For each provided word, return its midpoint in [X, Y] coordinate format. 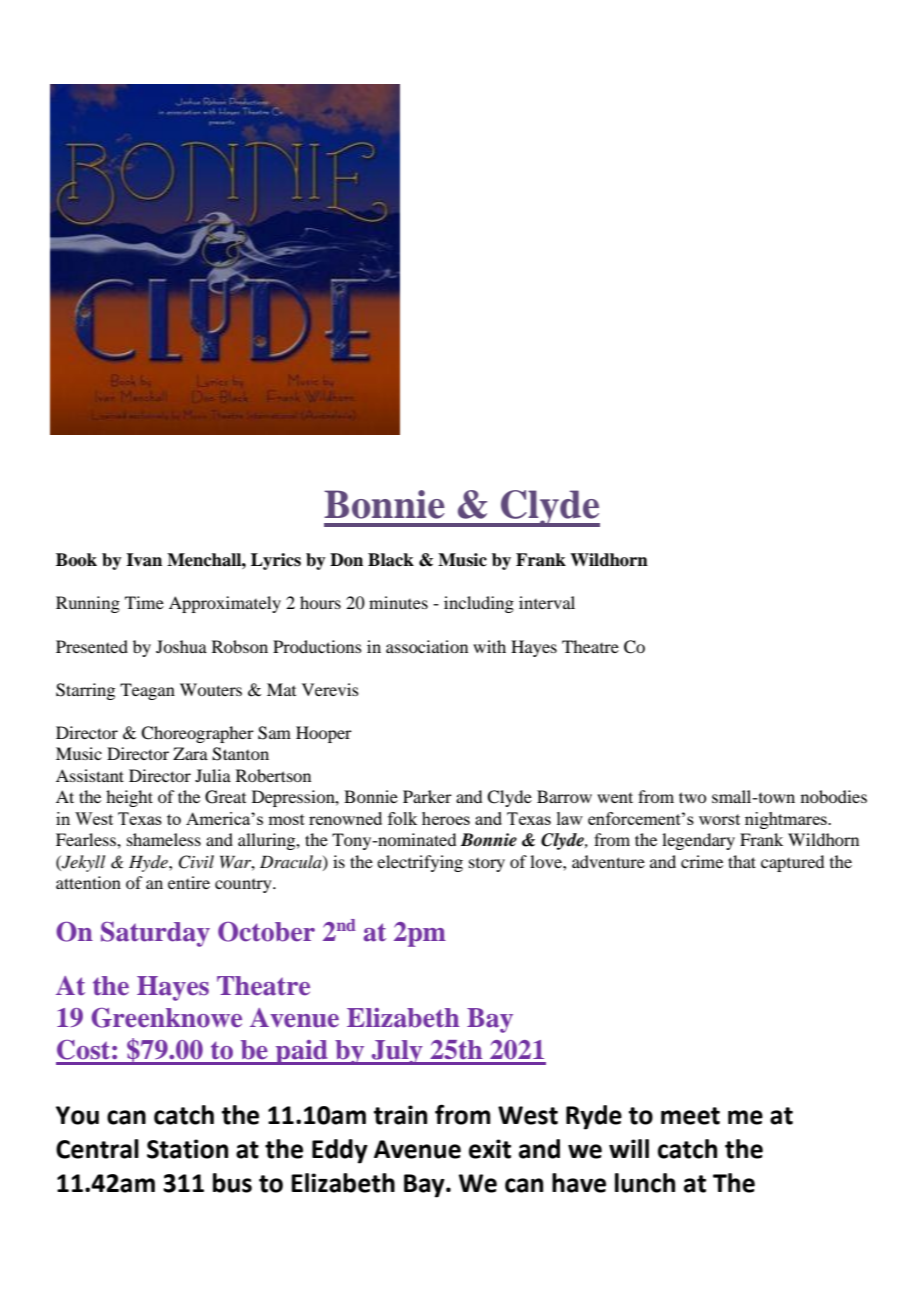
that [742, 861]
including [479, 604]
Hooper [324, 734]
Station [187, 1149]
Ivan [144, 560]
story [487, 865]
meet [690, 1116]
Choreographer [197, 734]
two [692, 797]
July [397, 1052]
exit [490, 1149]
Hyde [149, 863]
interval [547, 602]
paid [302, 1052]
